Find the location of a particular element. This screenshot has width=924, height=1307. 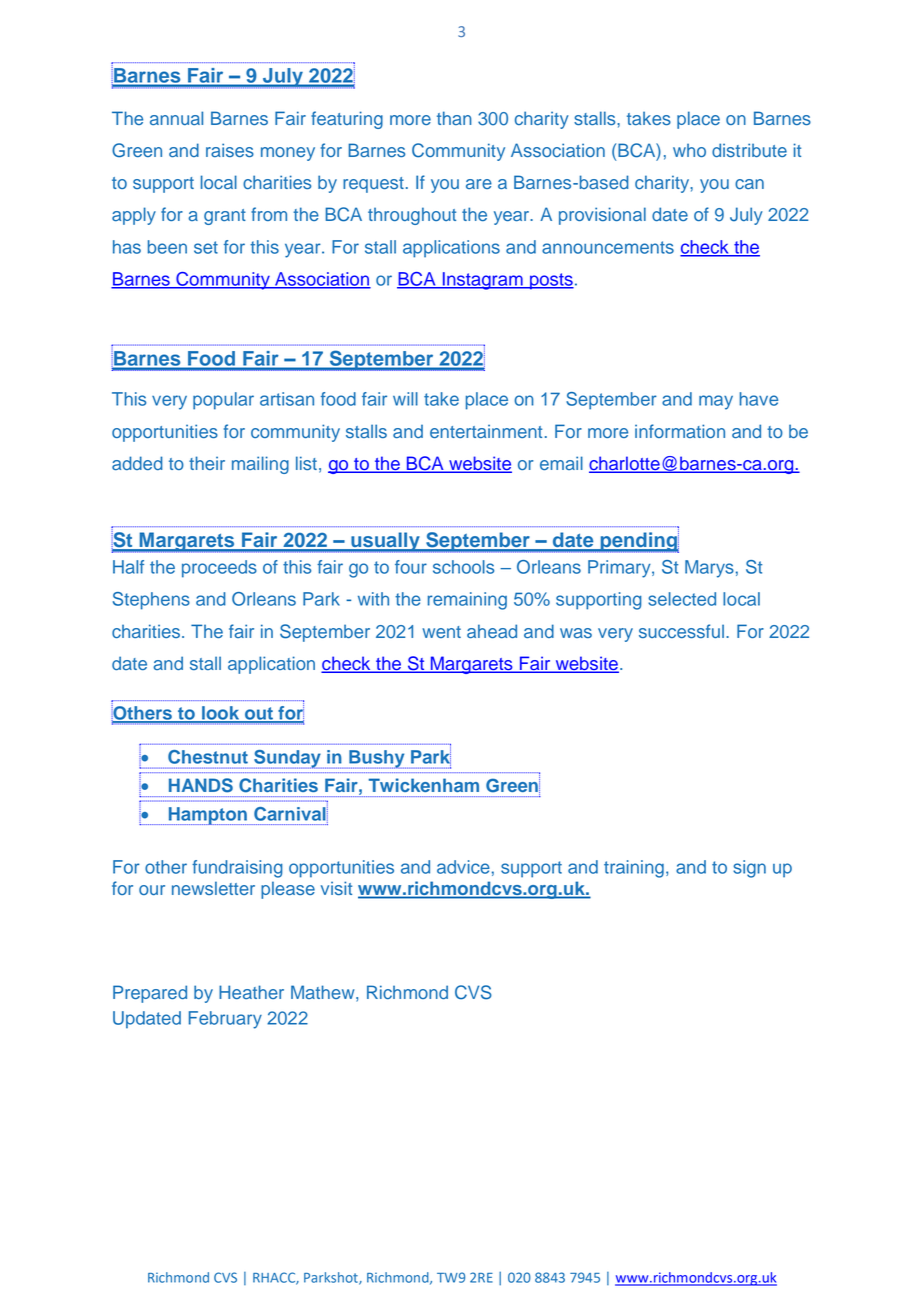

who is located at coordinates (689, 150).
